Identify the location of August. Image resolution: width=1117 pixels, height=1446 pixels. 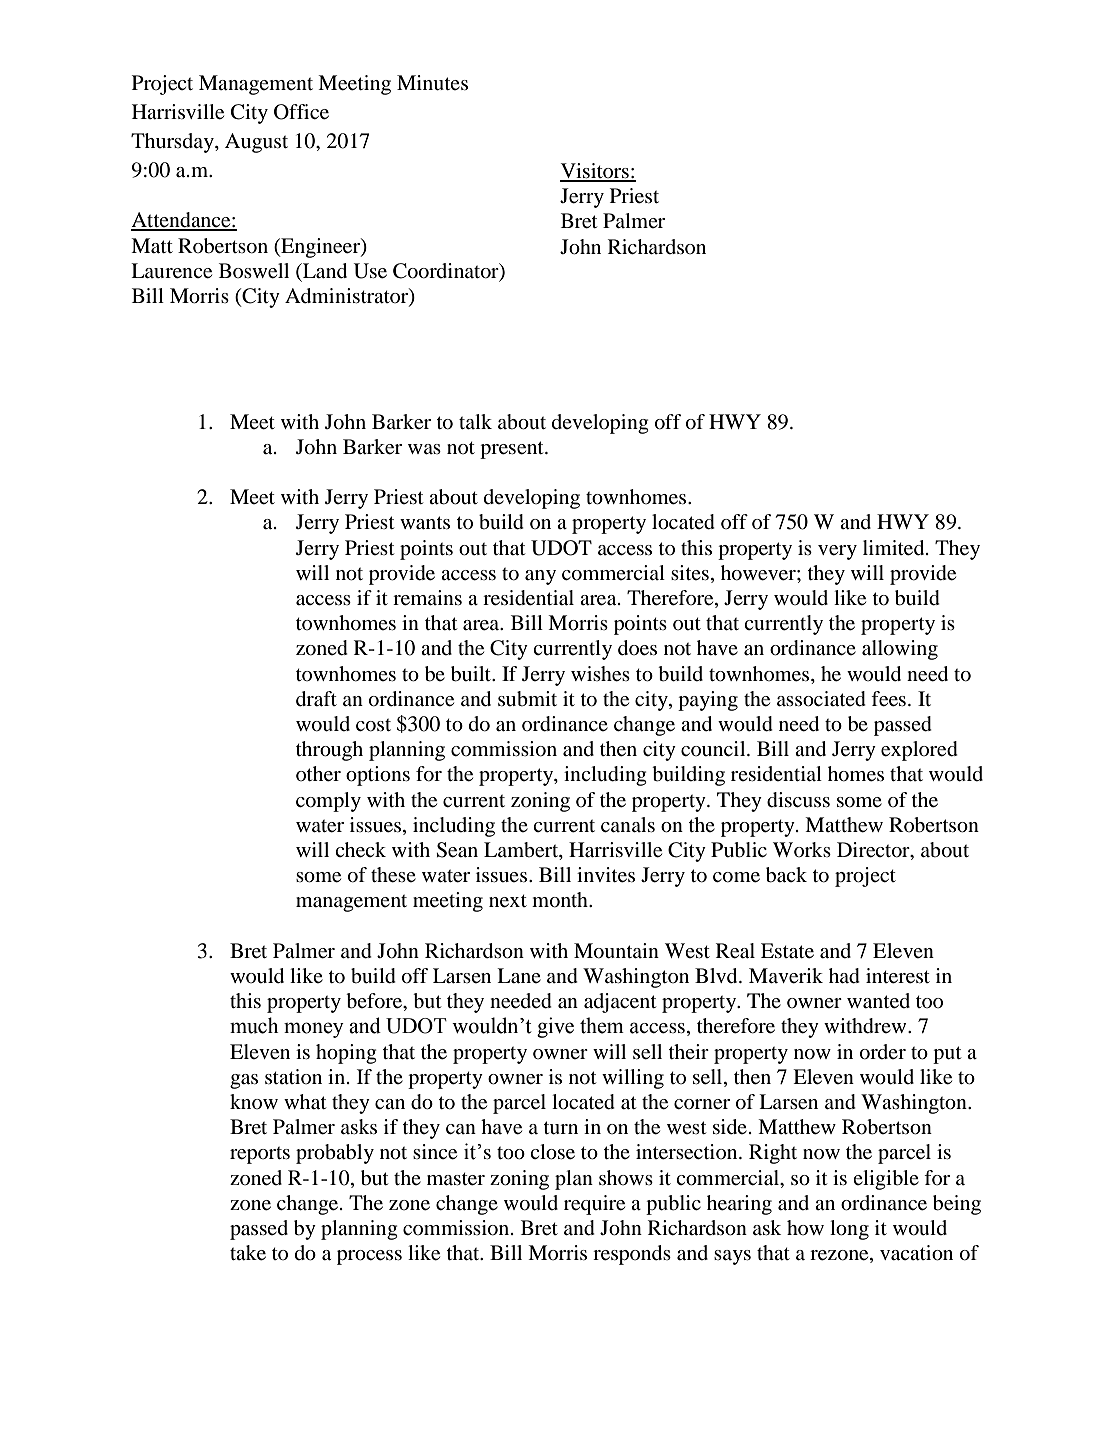
(256, 143).
